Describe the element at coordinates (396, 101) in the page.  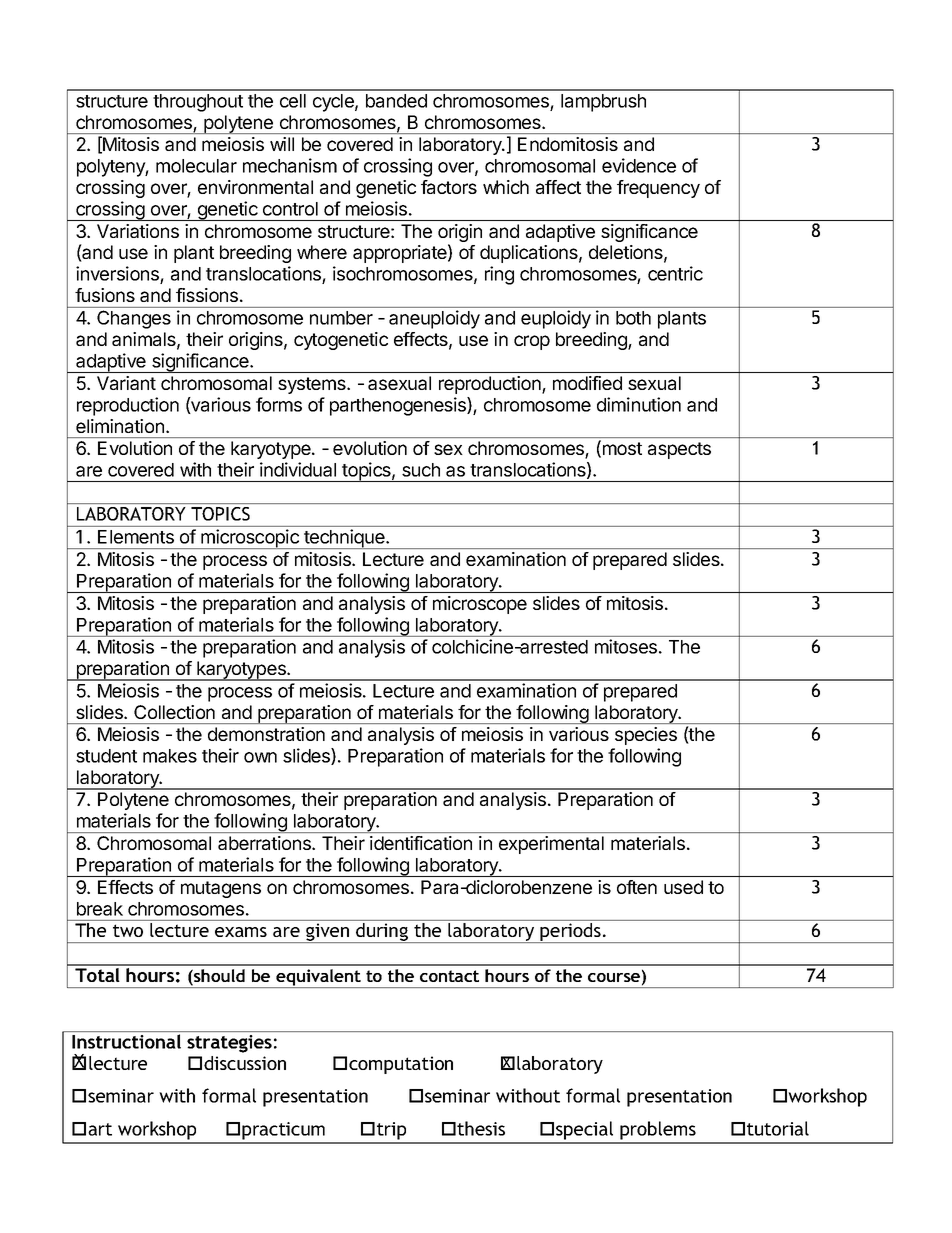
I see `banded` at that location.
